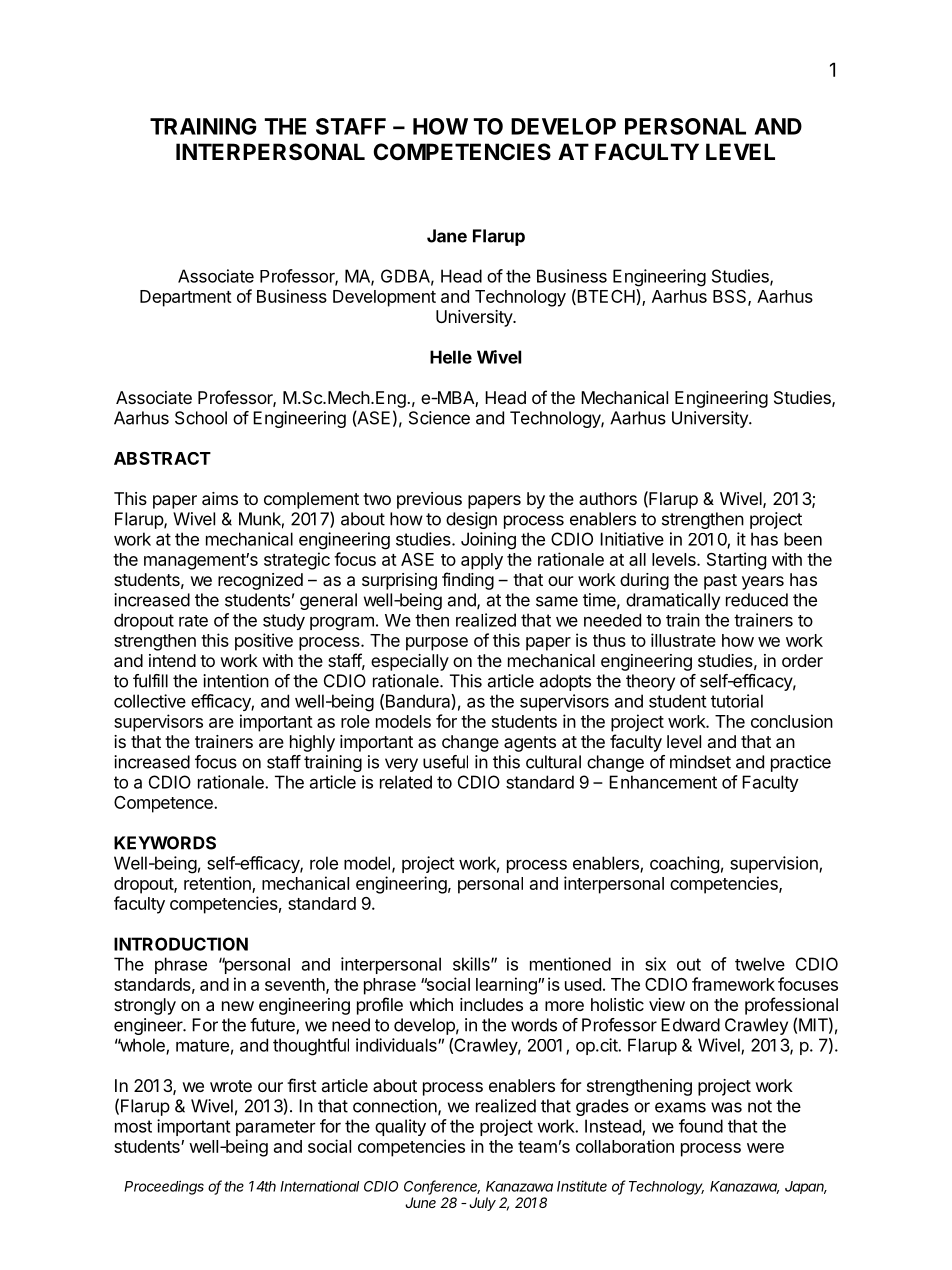  What do you see at coordinates (164, 1187) in the screenshot?
I see `Proceedings` at bounding box center [164, 1187].
